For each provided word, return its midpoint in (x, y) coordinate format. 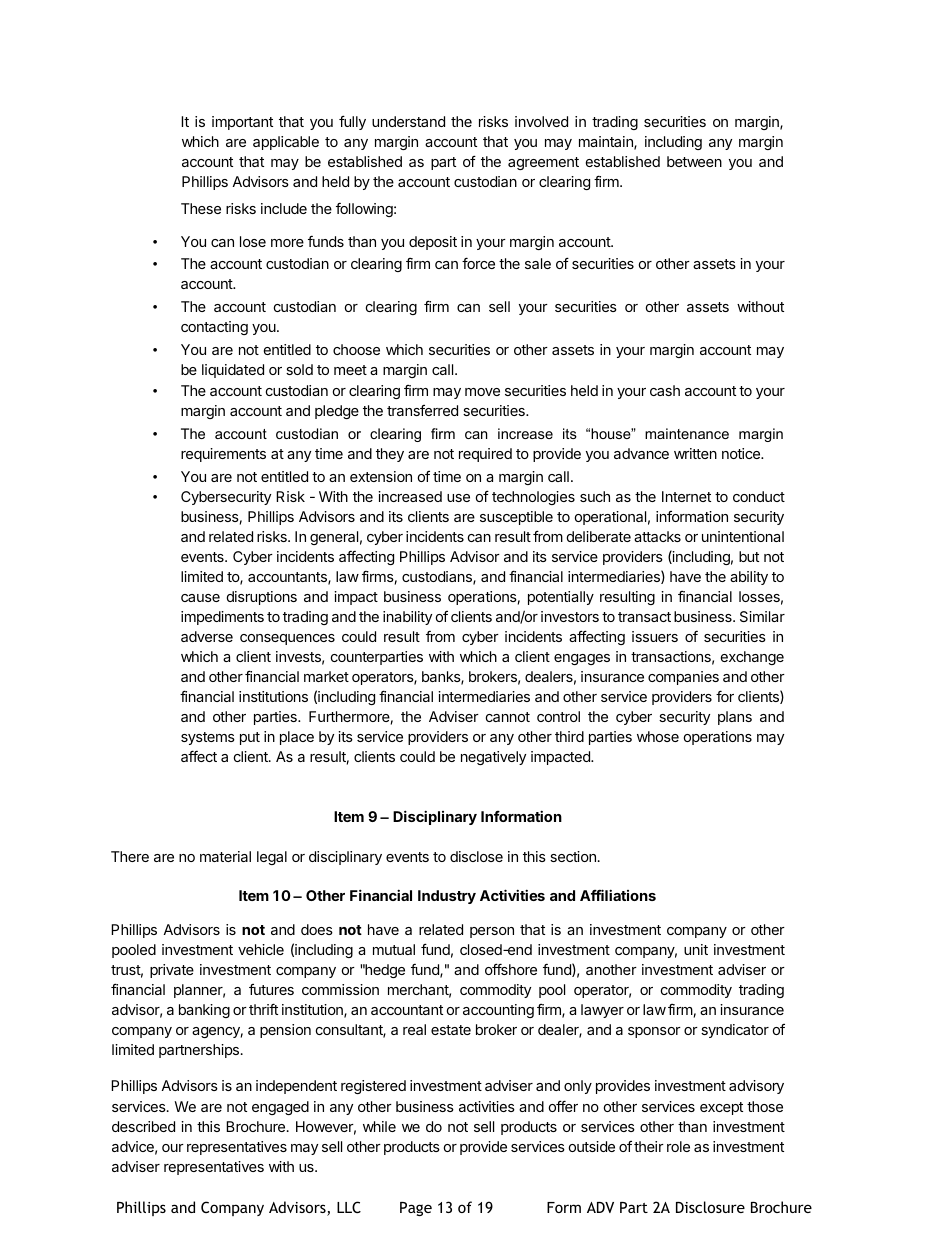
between (694, 161)
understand (408, 121)
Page (416, 1209)
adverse (207, 636)
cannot (508, 717)
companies (683, 678)
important (242, 123)
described (143, 1126)
